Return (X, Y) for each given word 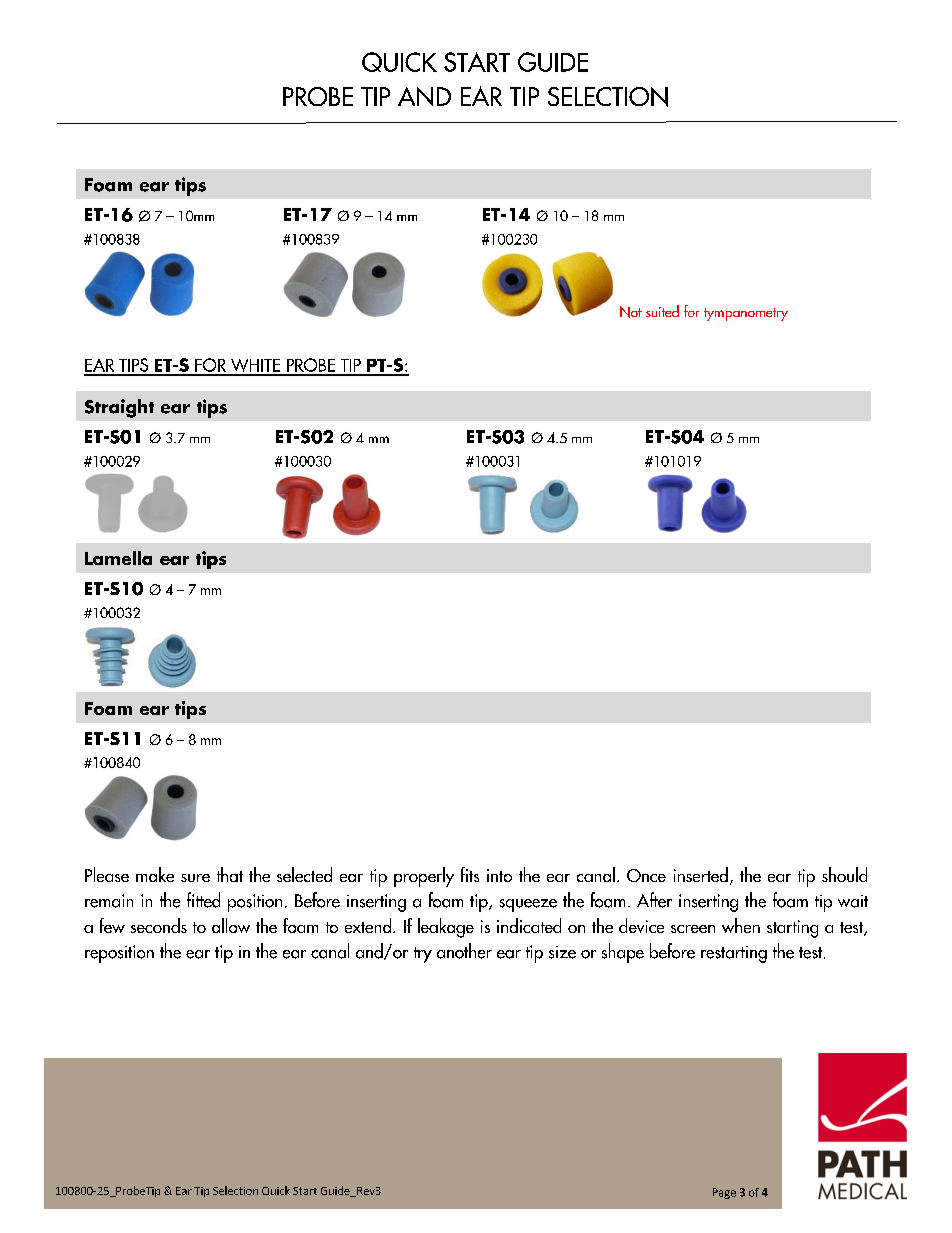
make (155, 874)
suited (662, 311)
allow (231, 925)
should (844, 874)
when (741, 925)
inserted (701, 874)
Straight (119, 408)
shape (623, 953)
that (230, 874)
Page (724, 1193)
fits (470, 874)
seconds (159, 925)
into (499, 875)
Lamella (118, 558)
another (464, 951)
